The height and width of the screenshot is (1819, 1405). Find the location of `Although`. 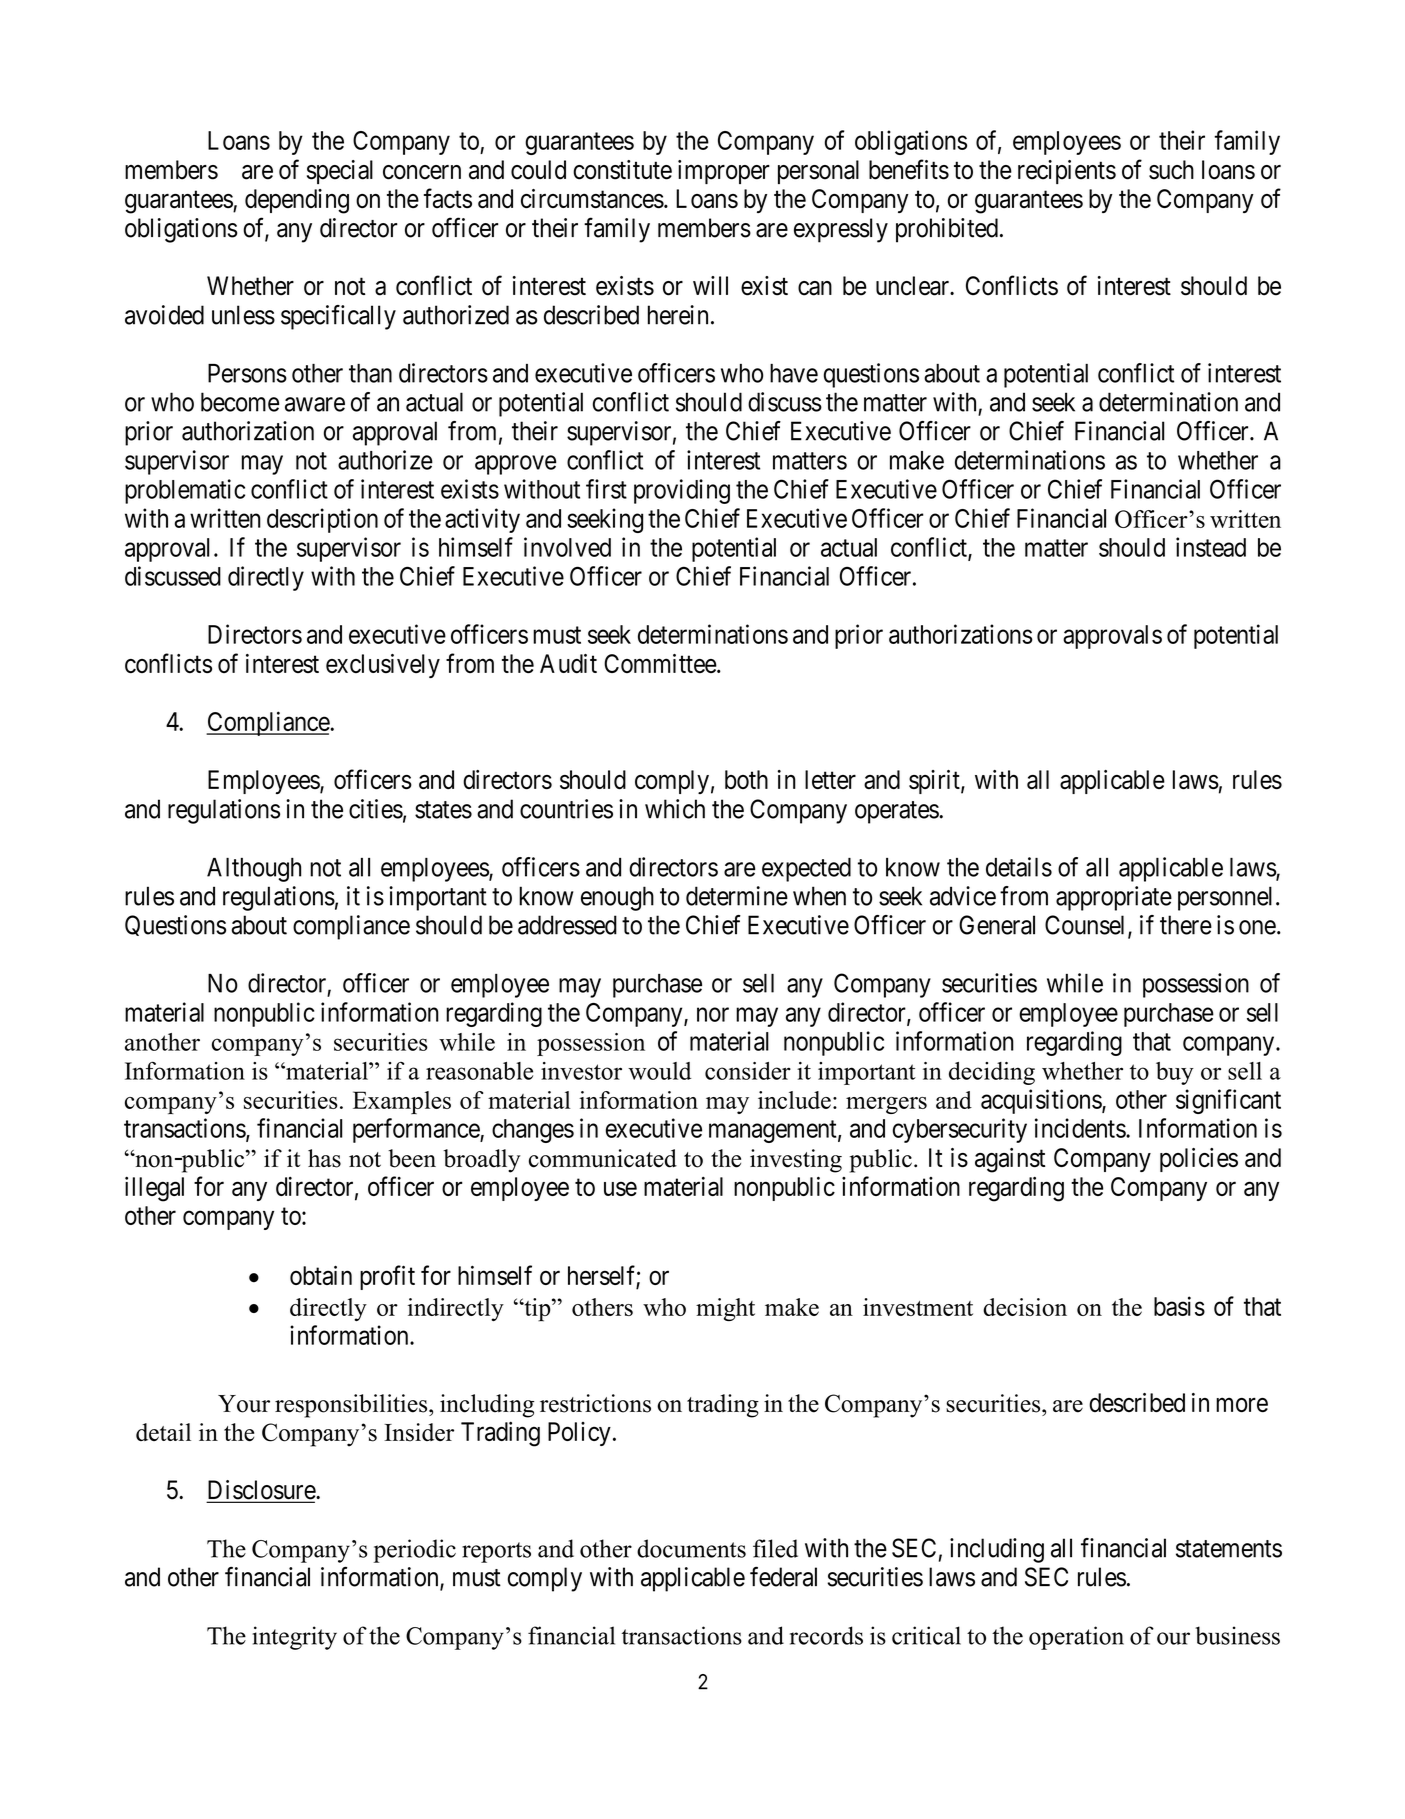

Although is located at coordinates (254, 870).
